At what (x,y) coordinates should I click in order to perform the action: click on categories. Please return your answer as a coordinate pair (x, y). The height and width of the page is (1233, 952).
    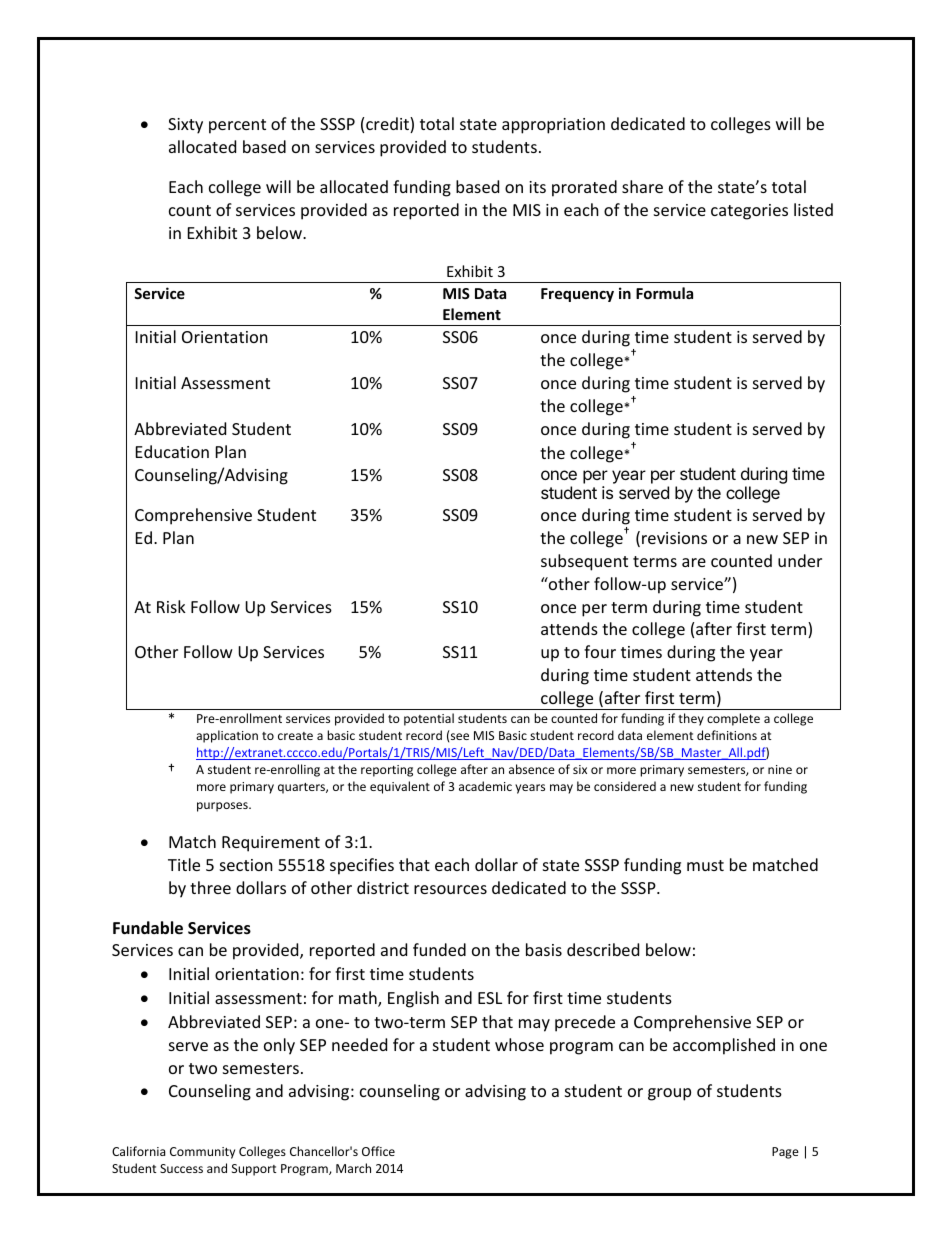
    Looking at the image, I should click on (749, 212).
